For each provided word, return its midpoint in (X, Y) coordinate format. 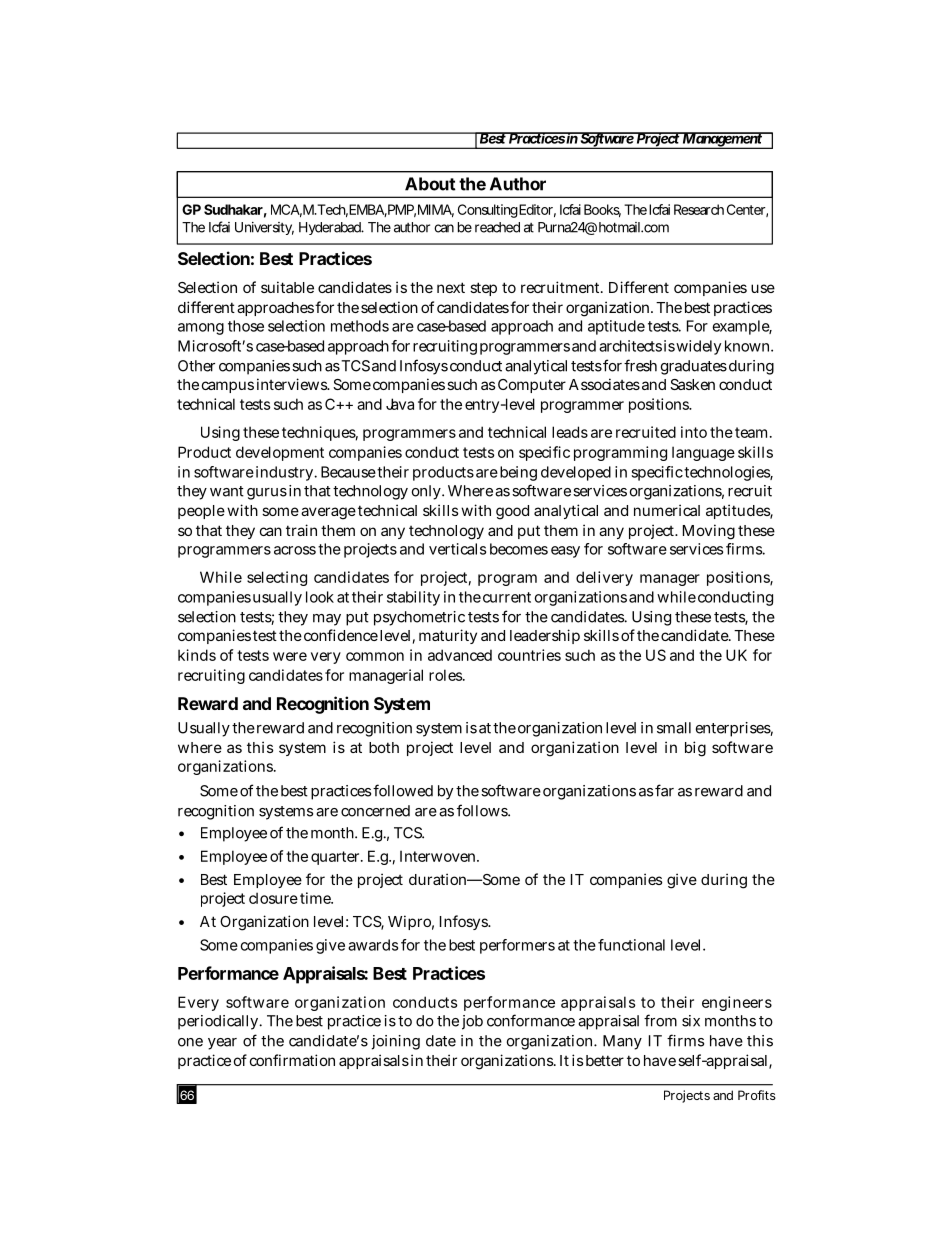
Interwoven (439, 856)
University (264, 228)
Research (699, 209)
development (280, 453)
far (664, 790)
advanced (460, 655)
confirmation (292, 1060)
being (518, 473)
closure (273, 898)
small (674, 728)
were (290, 656)
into (694, 432)
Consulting (488, 211)
